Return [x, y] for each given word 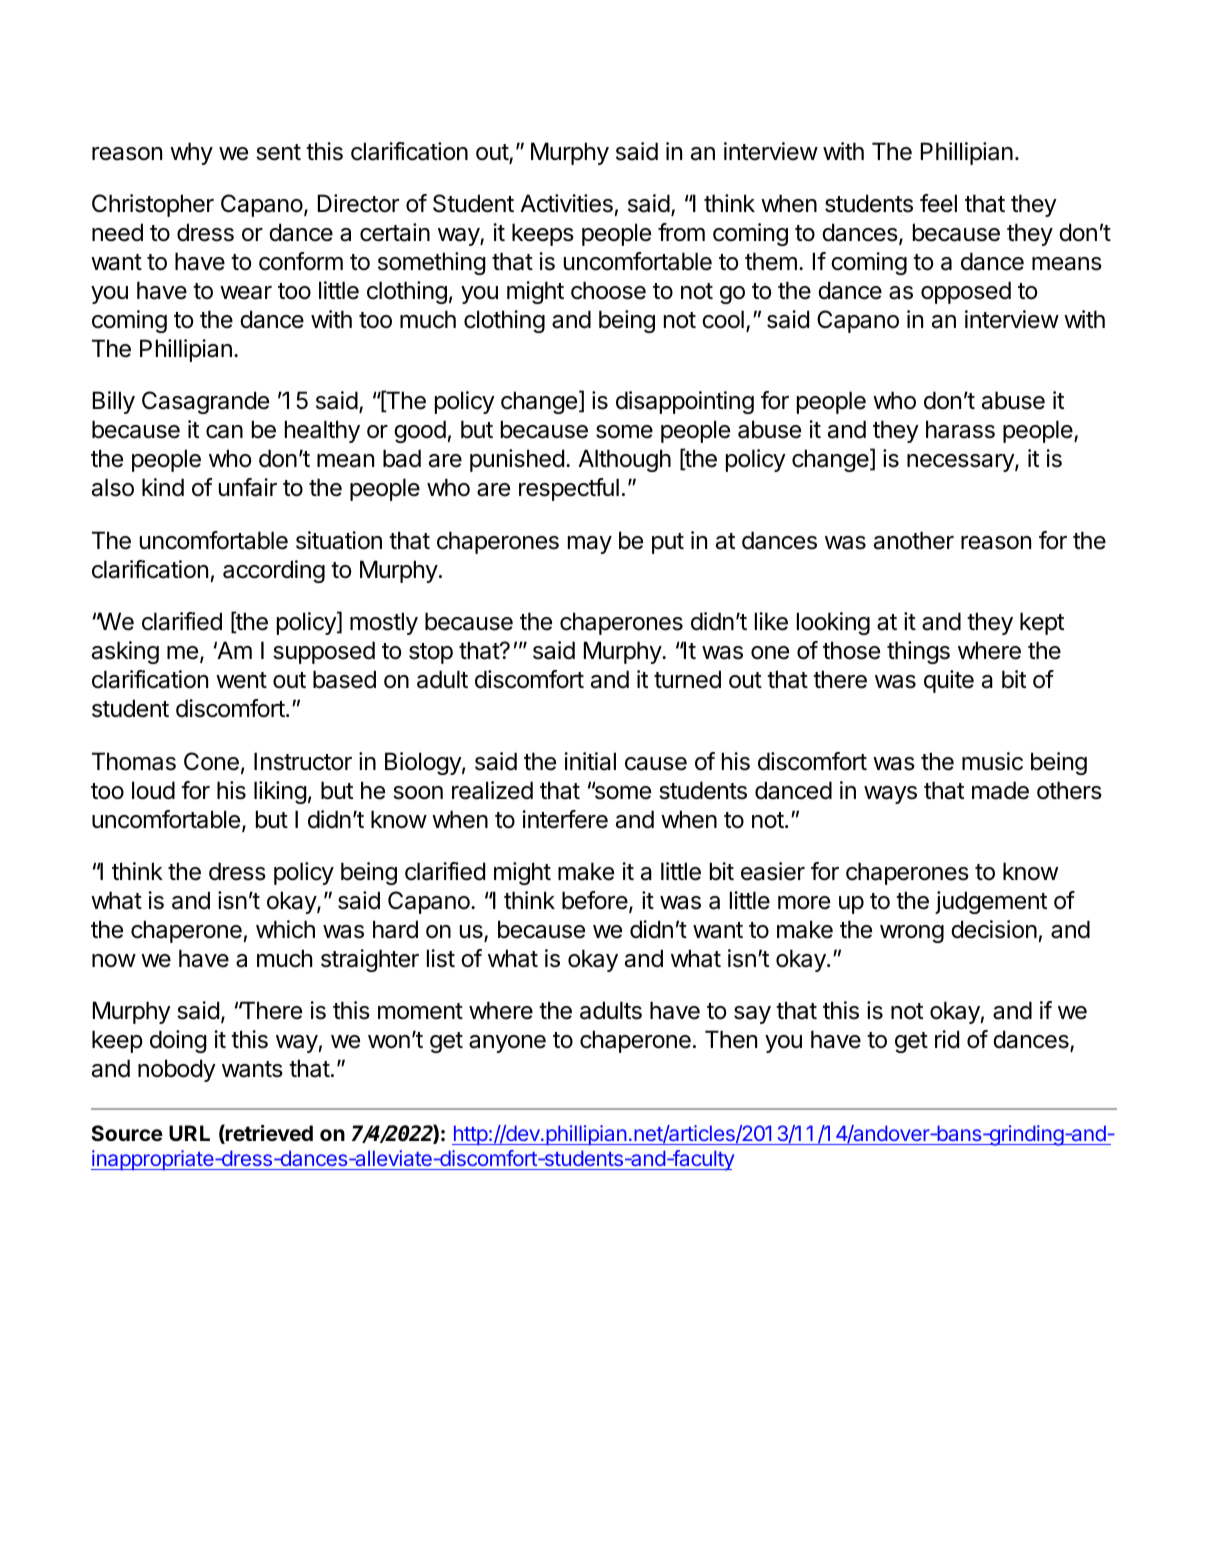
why [191, 153]
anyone [507, 1044]
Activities [566, 203]
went [241, 680]
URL [189, 1133]
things [918, 652]
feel [938, 203]
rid [947, 1039]
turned [687, 679]
